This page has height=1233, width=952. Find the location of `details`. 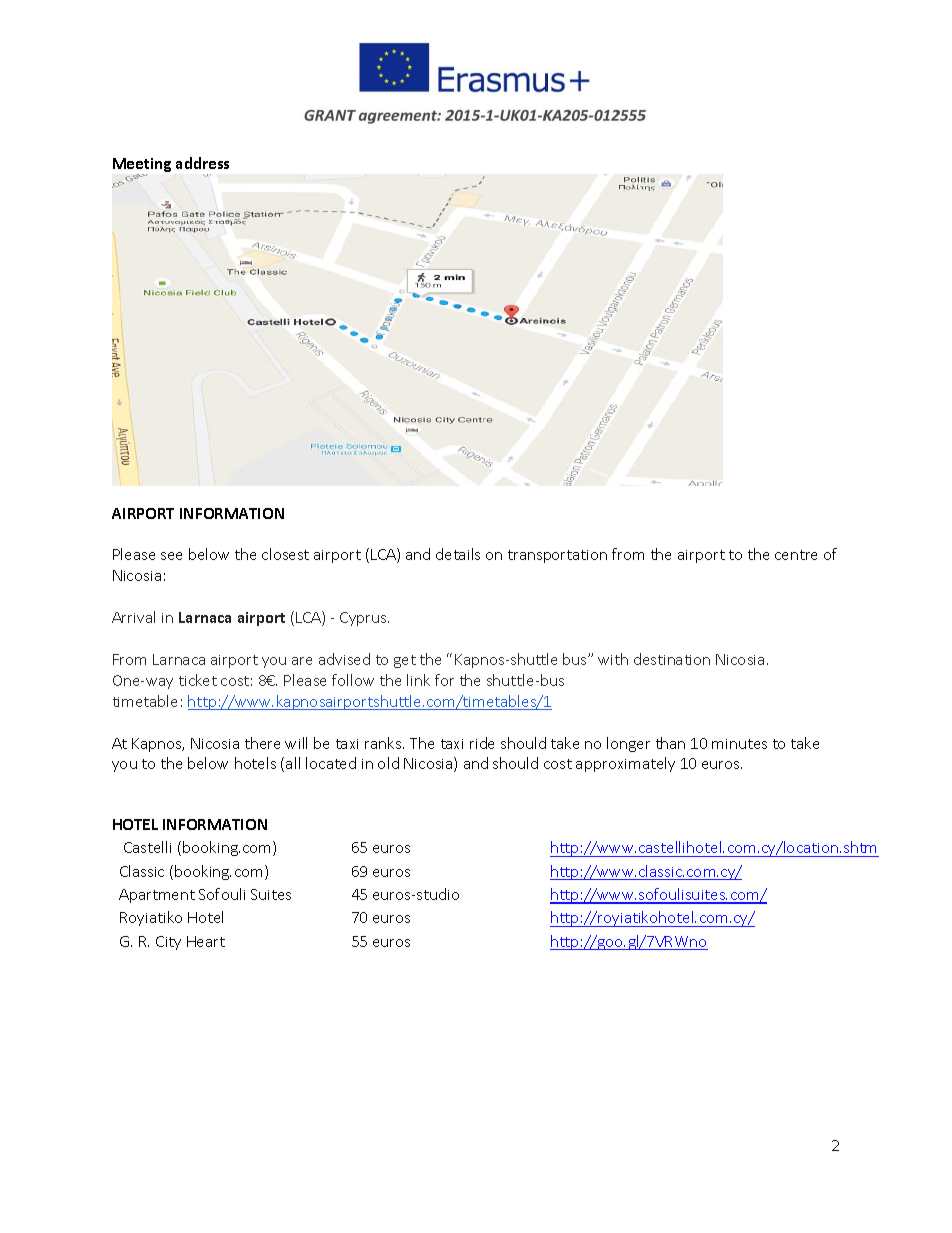

details is located at coordinates (458, 554).
